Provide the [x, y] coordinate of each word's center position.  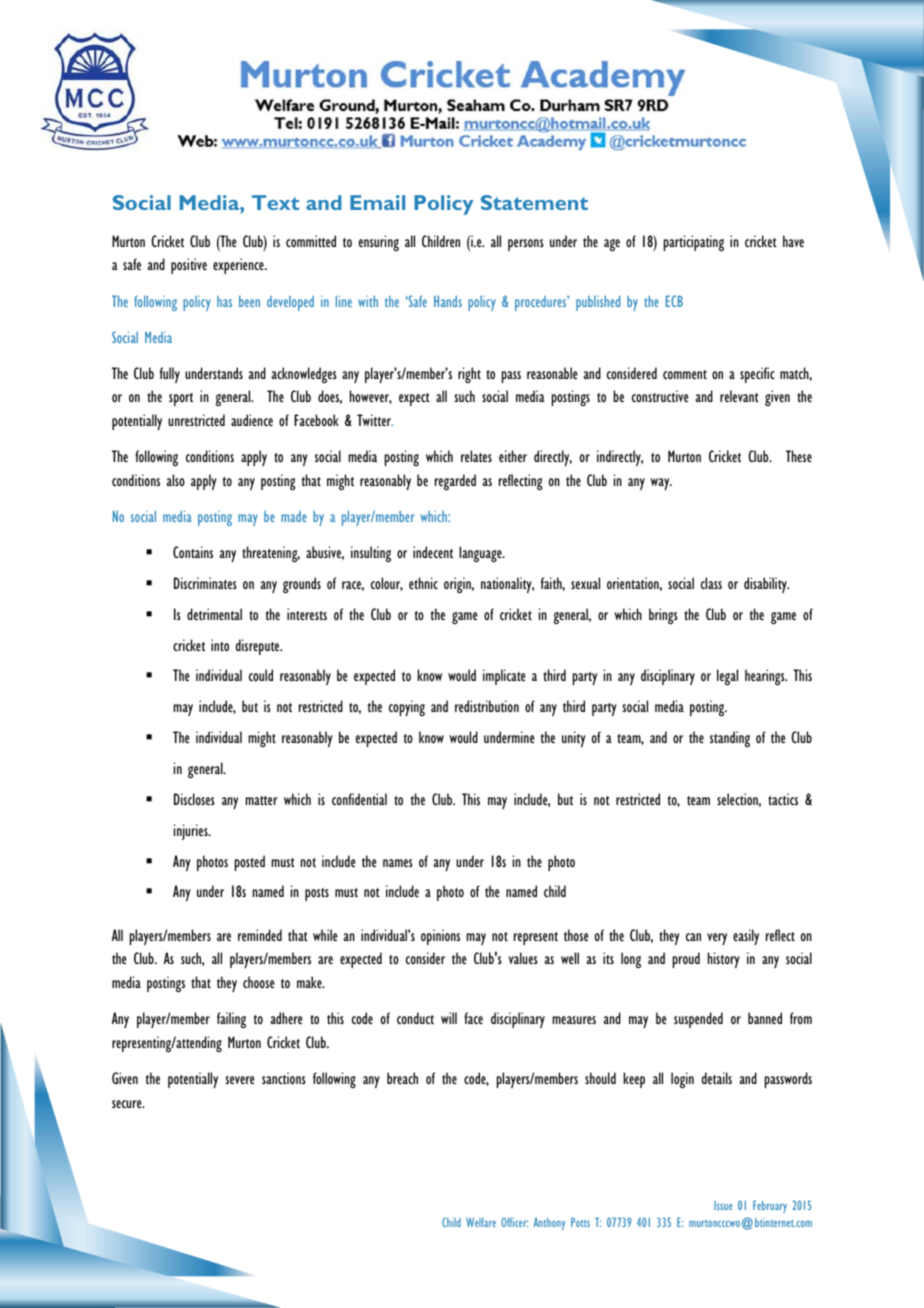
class [711, 583]
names [398, 863]
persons [526, 245]
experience [239, 266]
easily [746, 937]
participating [694, 243]
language [481, 554]
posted [250, 863]
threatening [271, 554]
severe [239, 1080]
